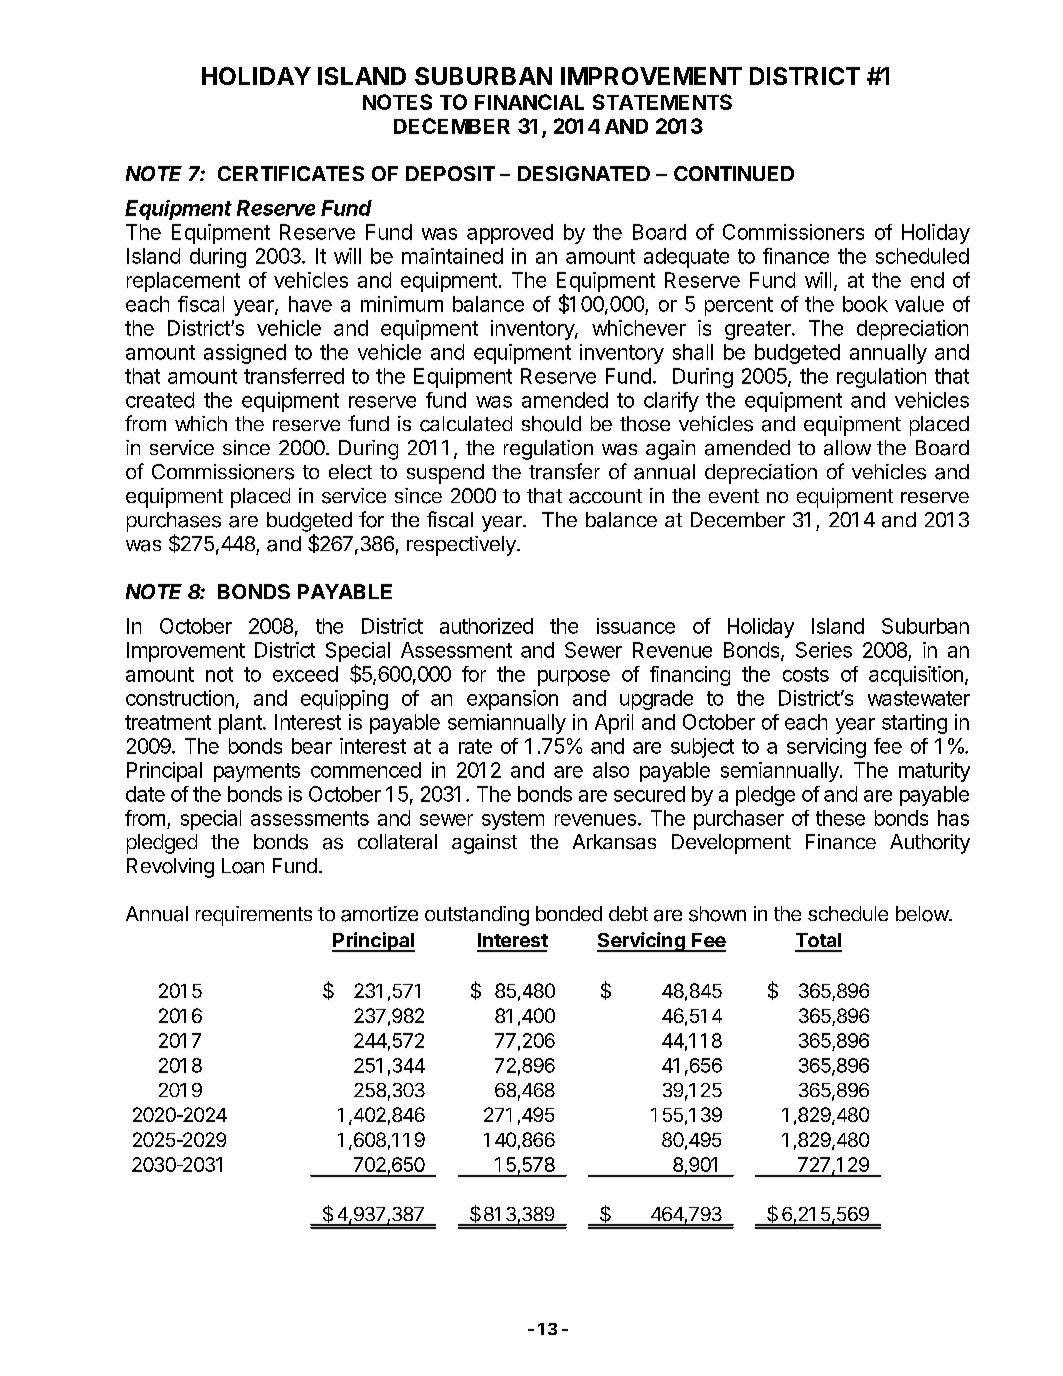 The image size is (1063, 1376). I want to click on event, so click(734, 496).
